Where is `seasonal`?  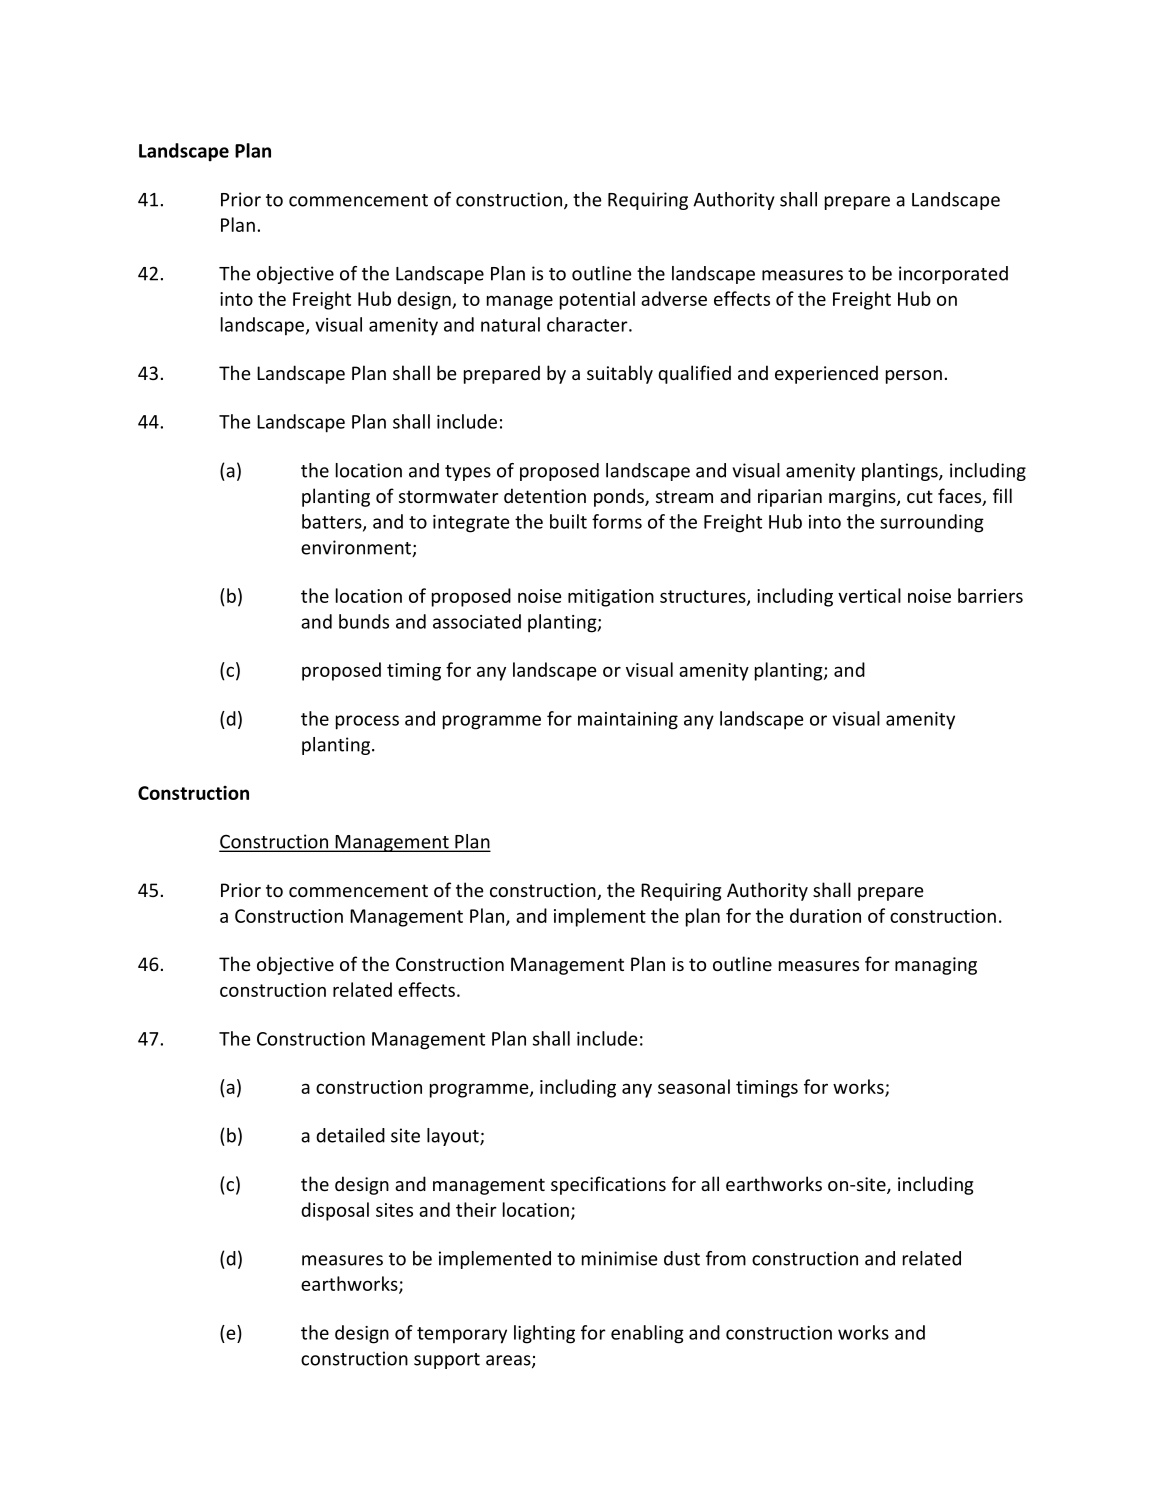 seasonal is located at coordinates (694, 1086).
